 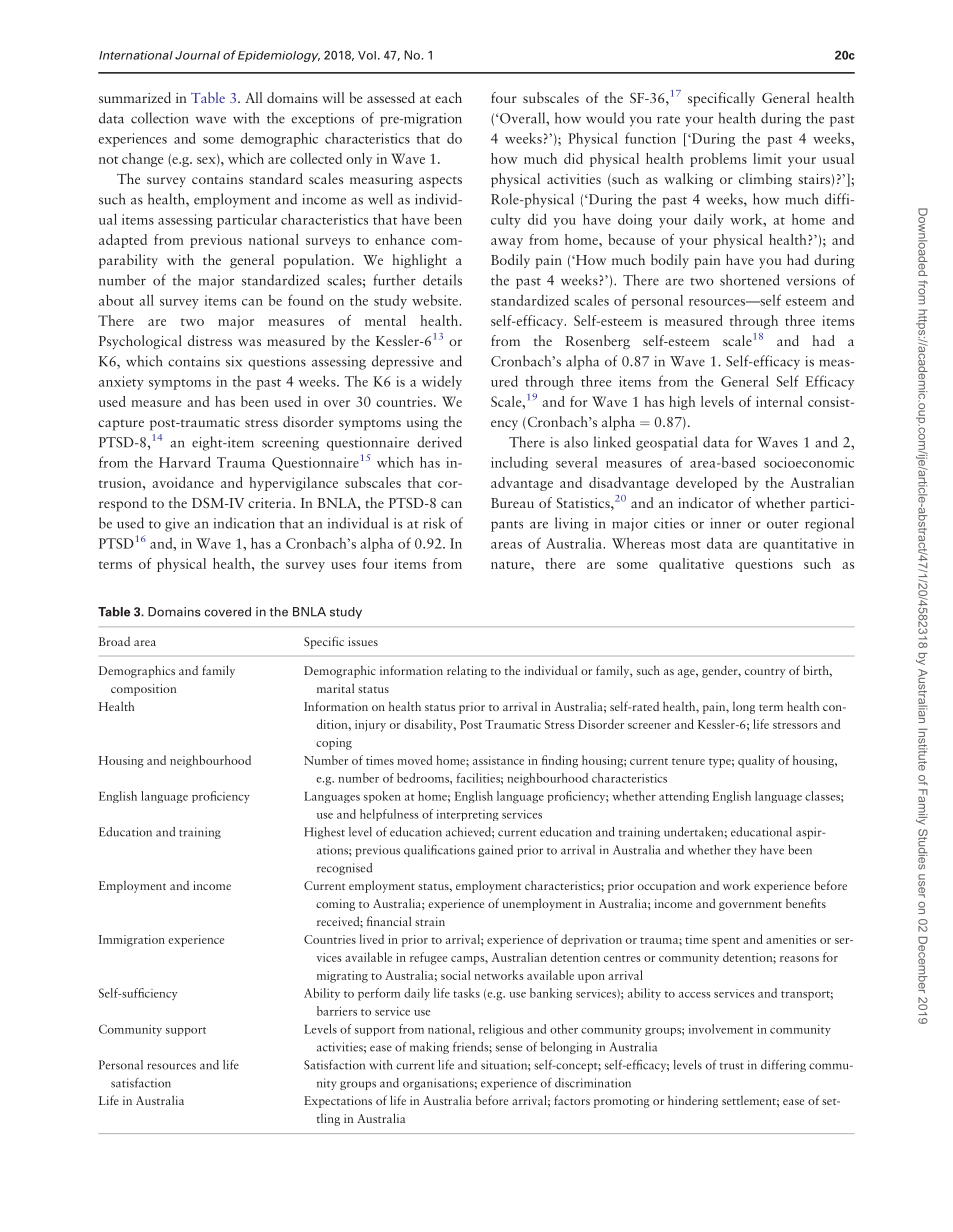 I want to click on details, so click(x=442, y=280).
